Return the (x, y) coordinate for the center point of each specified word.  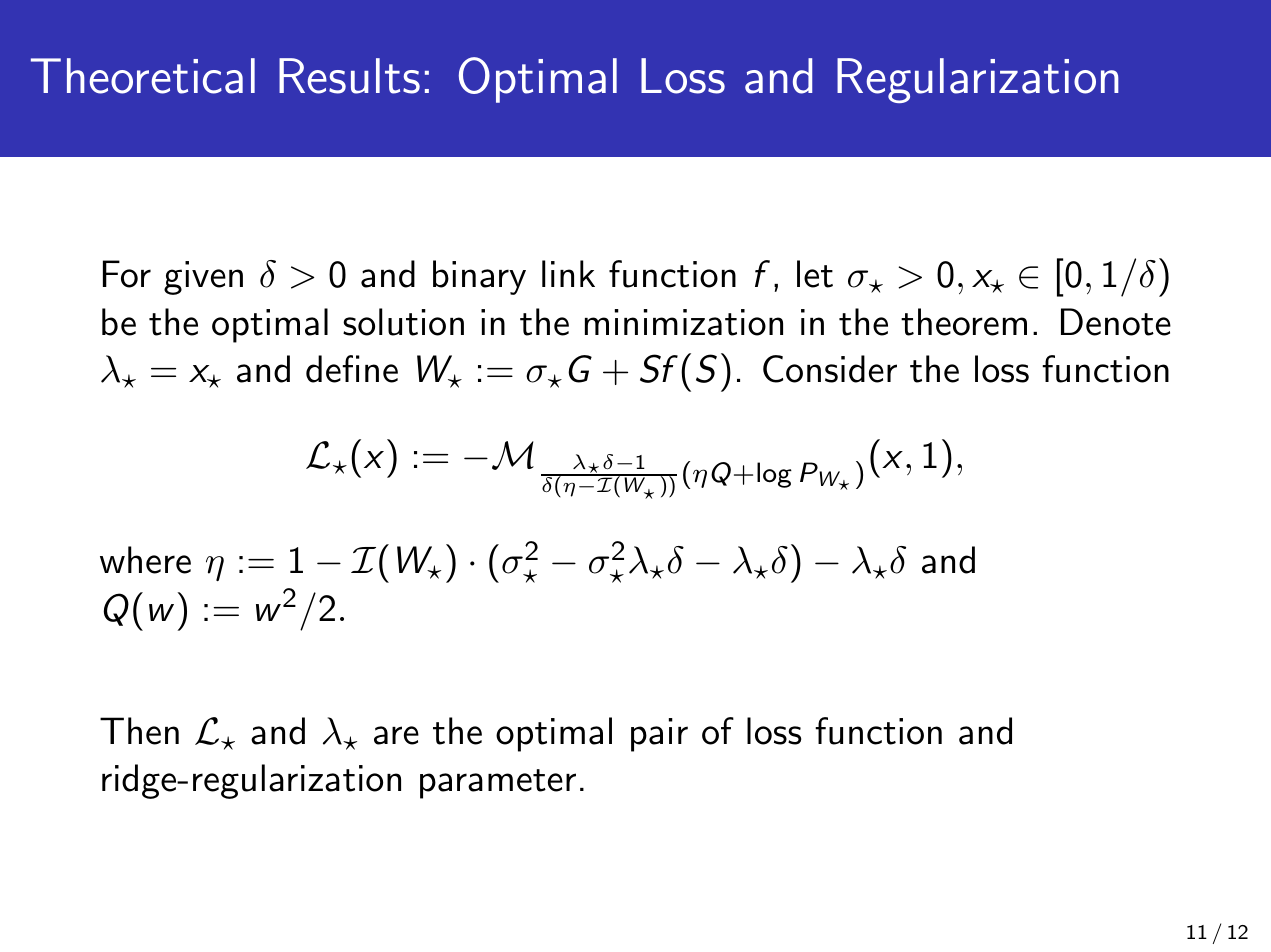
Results (349, 76)
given (203, 278)
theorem (964, 322)
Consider (830, 369)
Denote (1116, 322)
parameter (498, 784)
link (568, 273)
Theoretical (143, 76)
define (352, 369)
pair (659, 735)
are (396, 735)
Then (139, 731)
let (815, 274)
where (145, 560)
